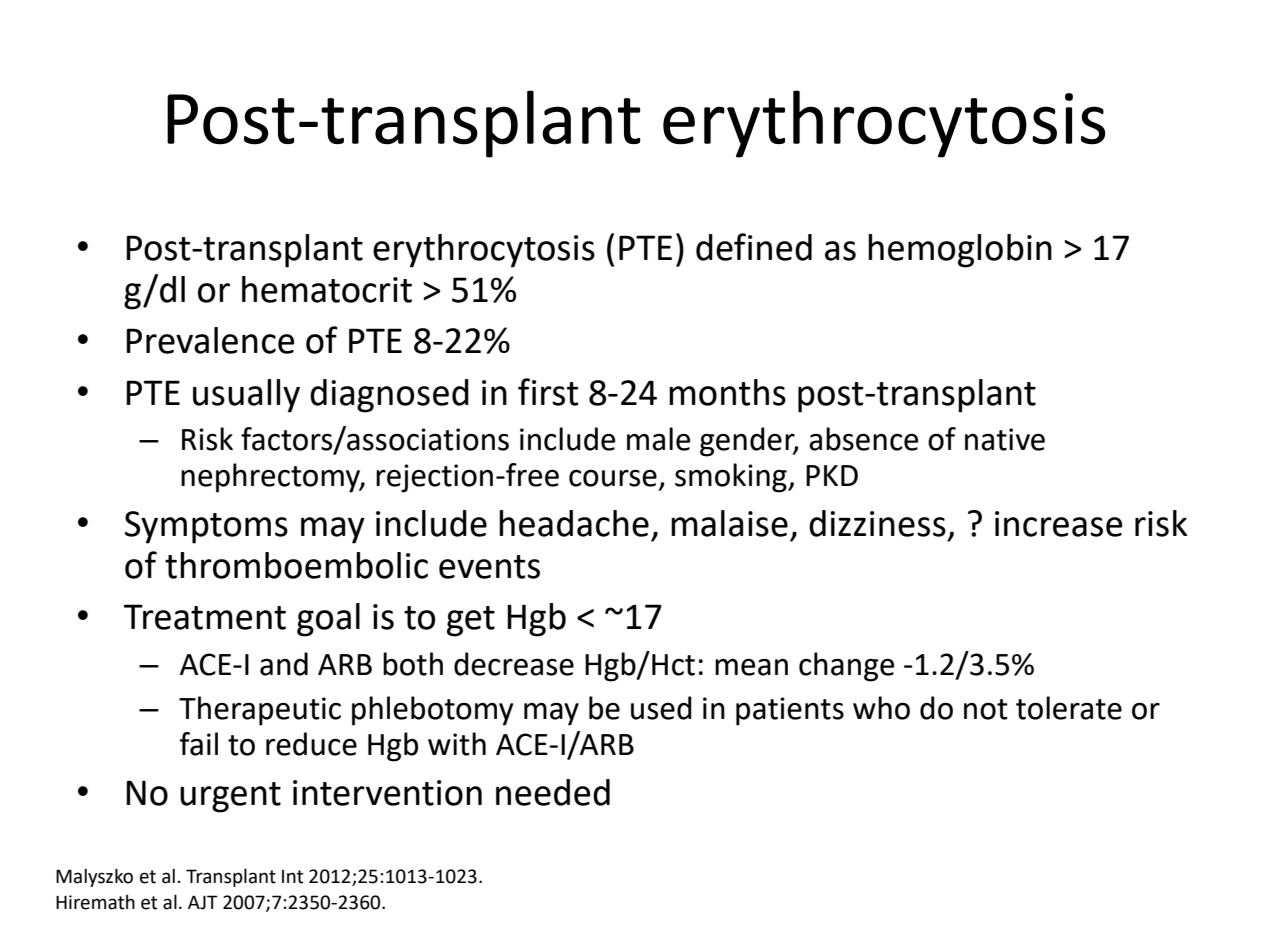  I want to click on hematocrit, so click(327, 289).
